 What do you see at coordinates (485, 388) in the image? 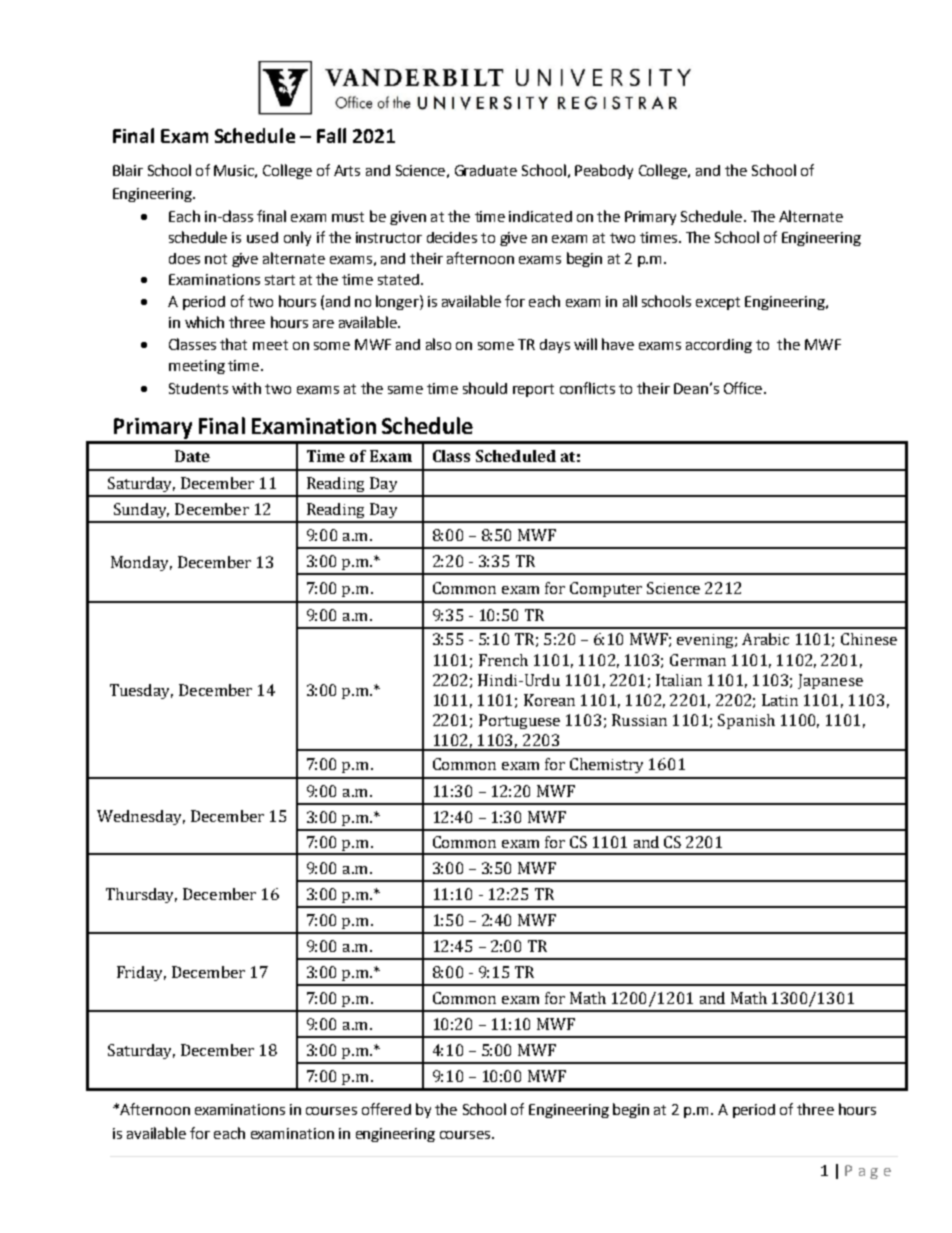
I see `should` at bounding box center [485, 388].
